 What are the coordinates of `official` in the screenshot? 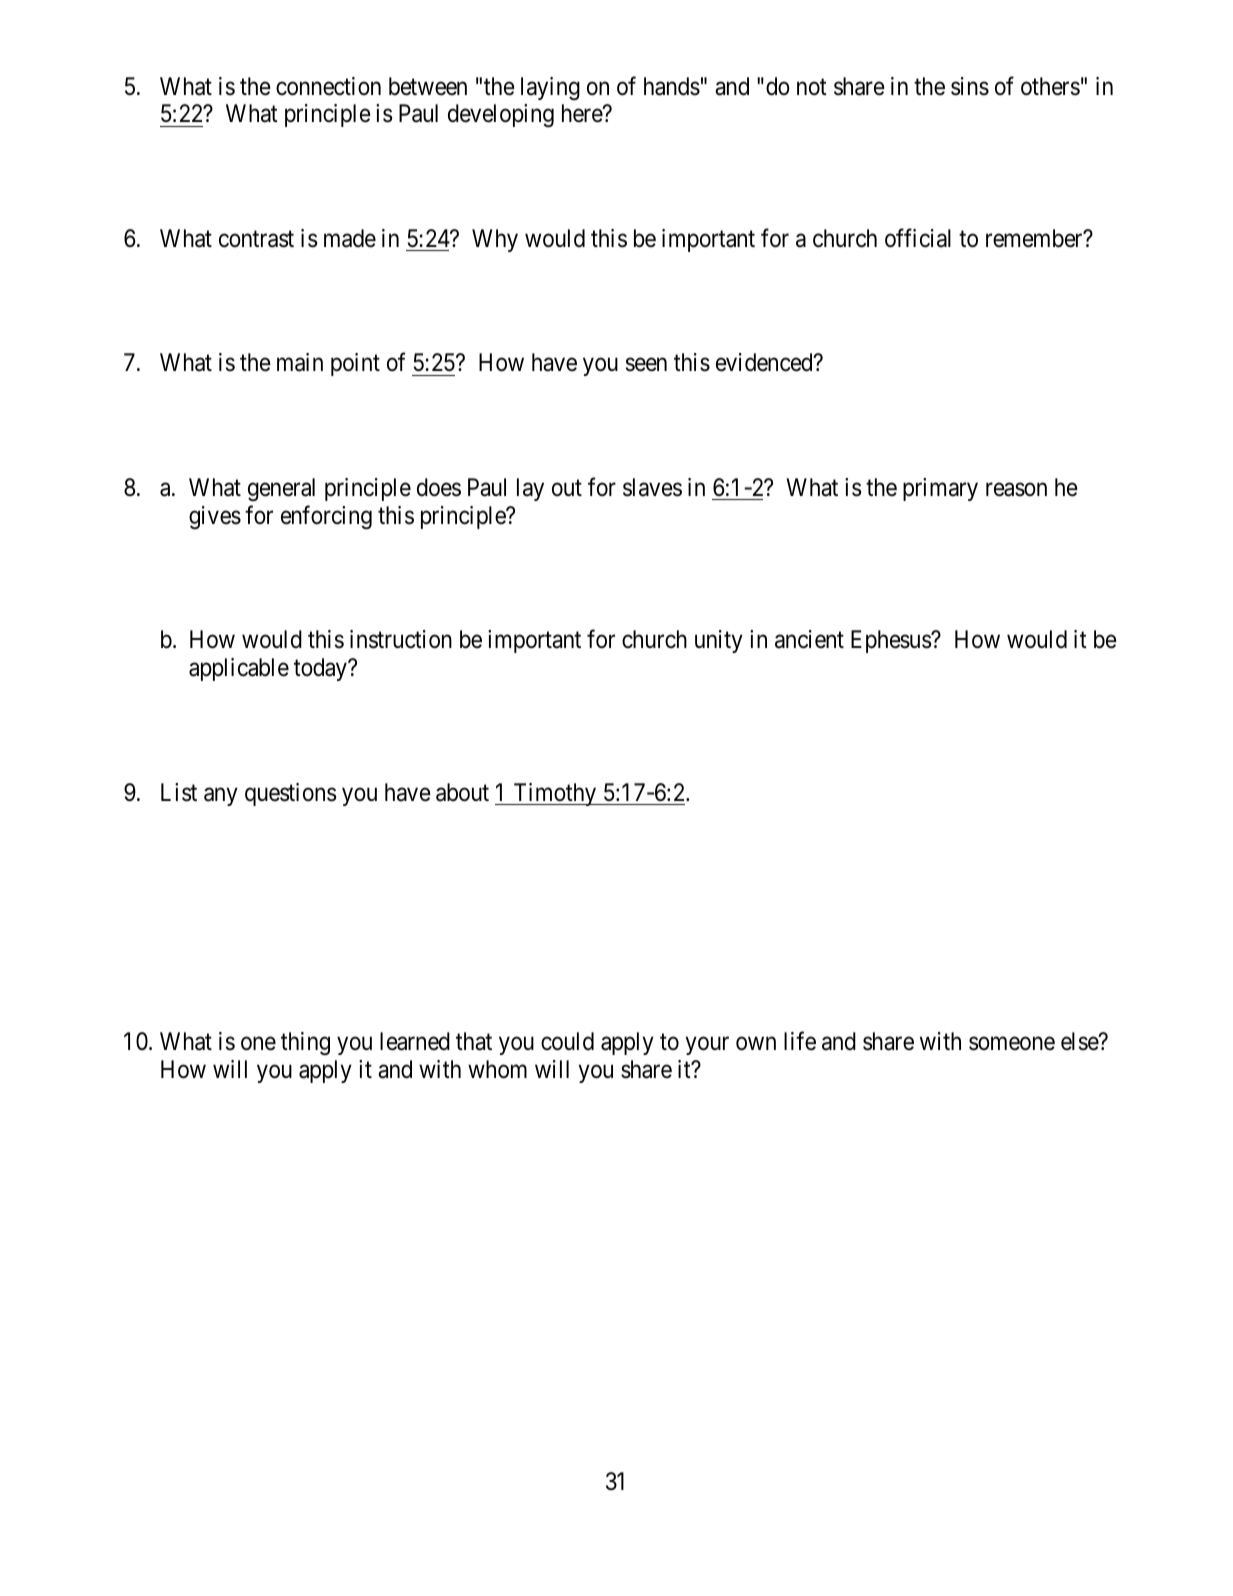 It's located at (918, 238).
